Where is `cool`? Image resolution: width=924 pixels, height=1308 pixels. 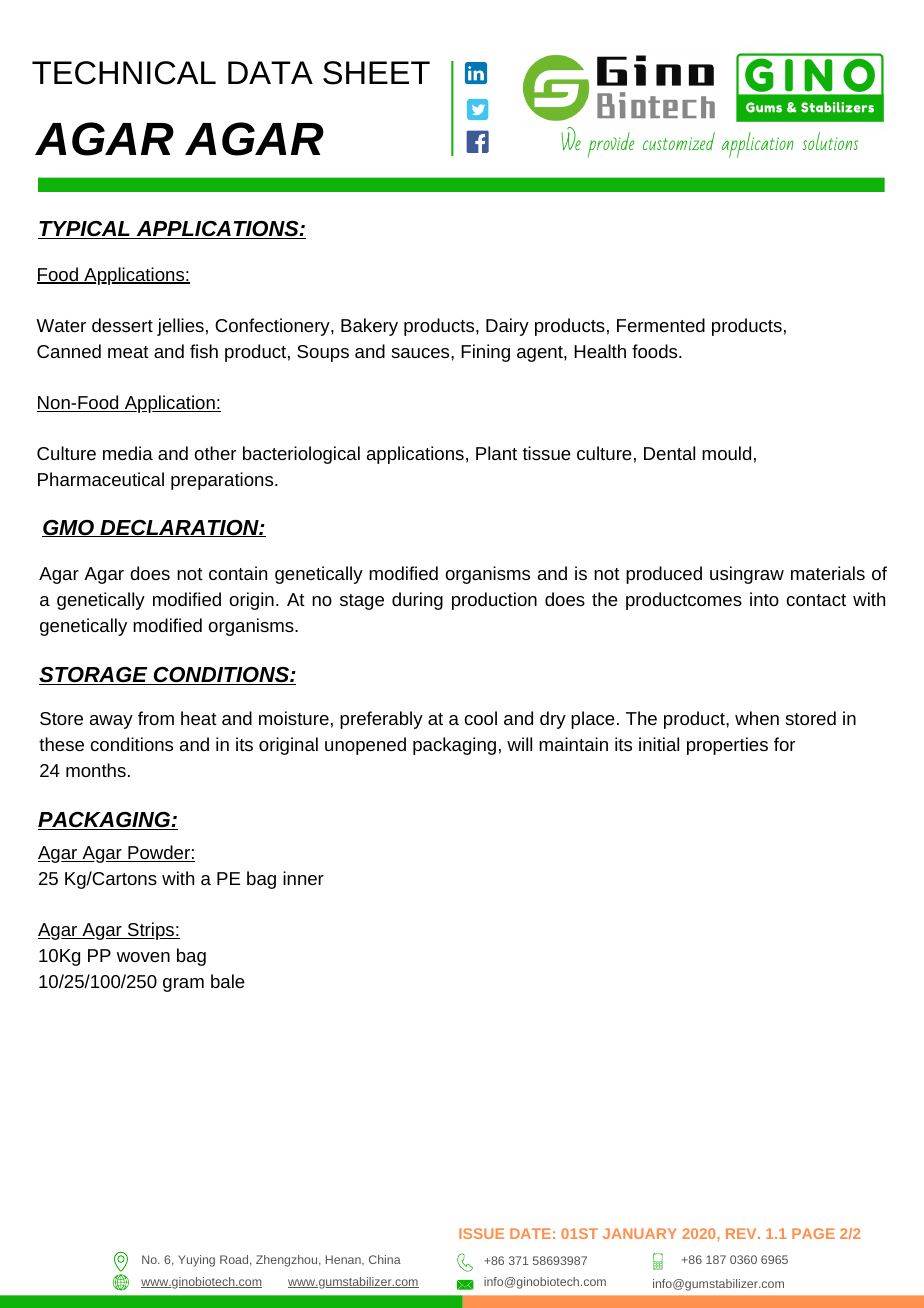
cool is located at coordinates (481, 718).
